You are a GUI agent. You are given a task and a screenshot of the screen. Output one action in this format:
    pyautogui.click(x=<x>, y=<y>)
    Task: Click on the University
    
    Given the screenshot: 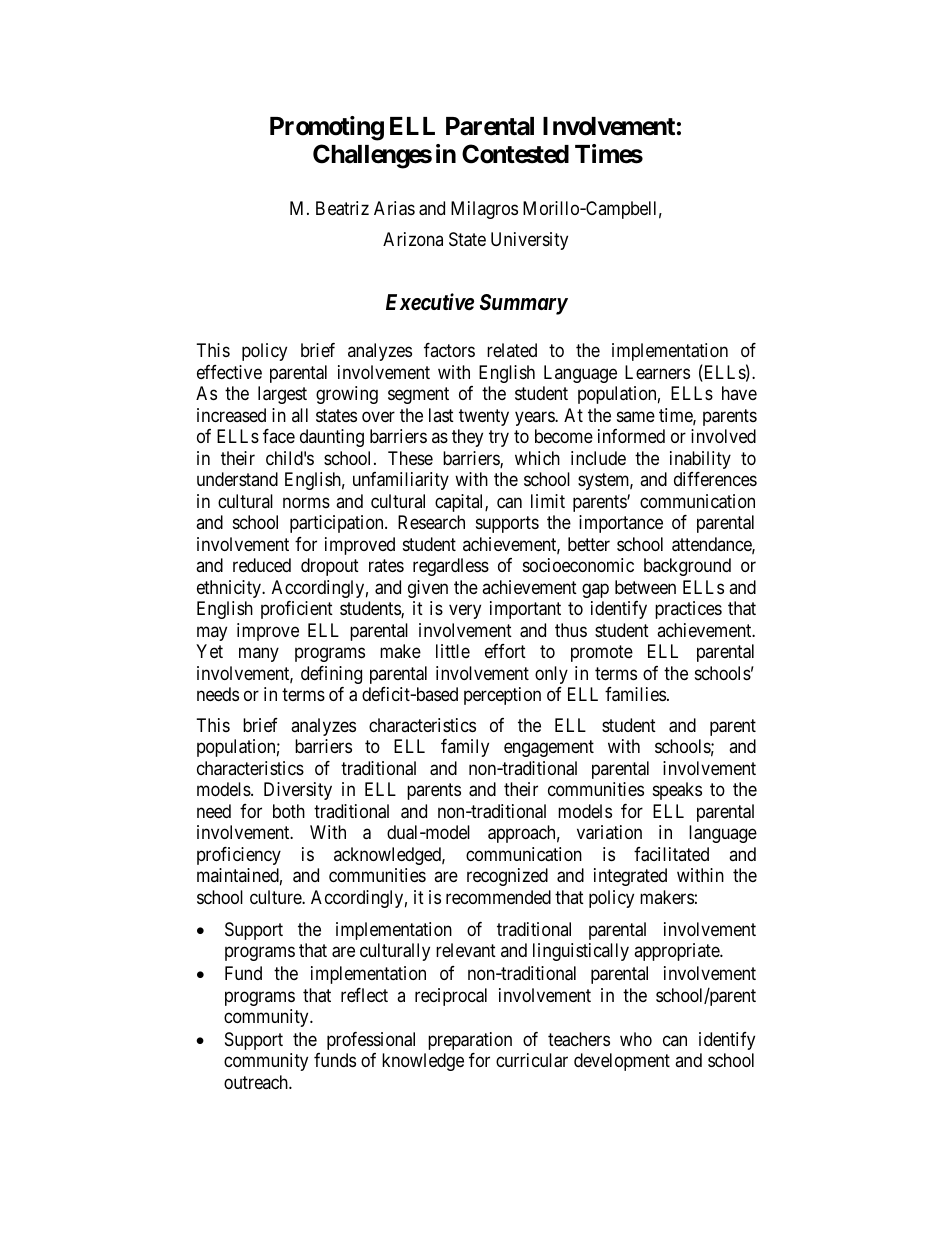 What is the action you would take?
    pyautogui.click(x=529, y=241)
